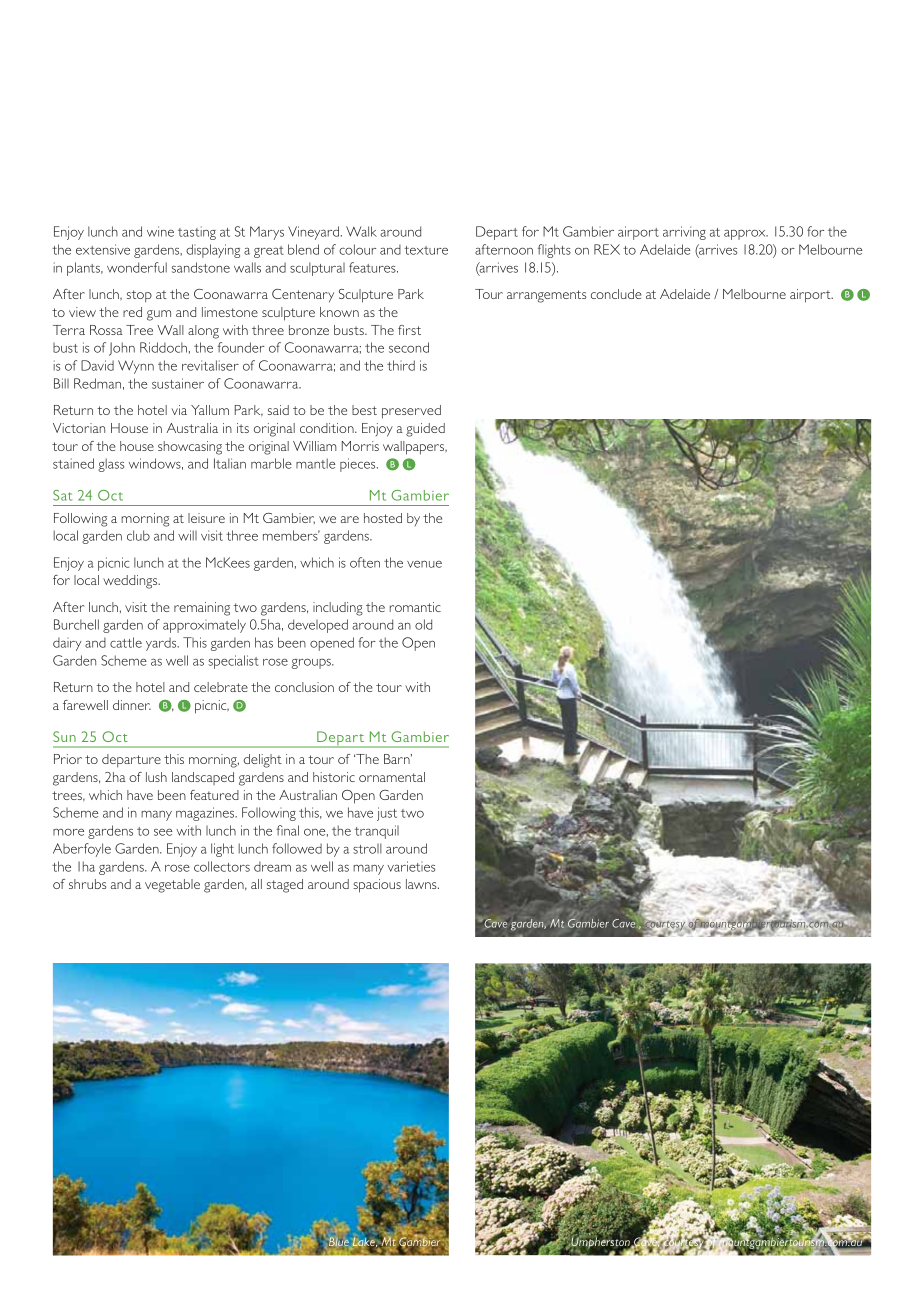 The width and height of the screenshot is (924, 1308). Describe the element at coordinates (137, 267) in the screenshot. I see `wonderful` at that location.
